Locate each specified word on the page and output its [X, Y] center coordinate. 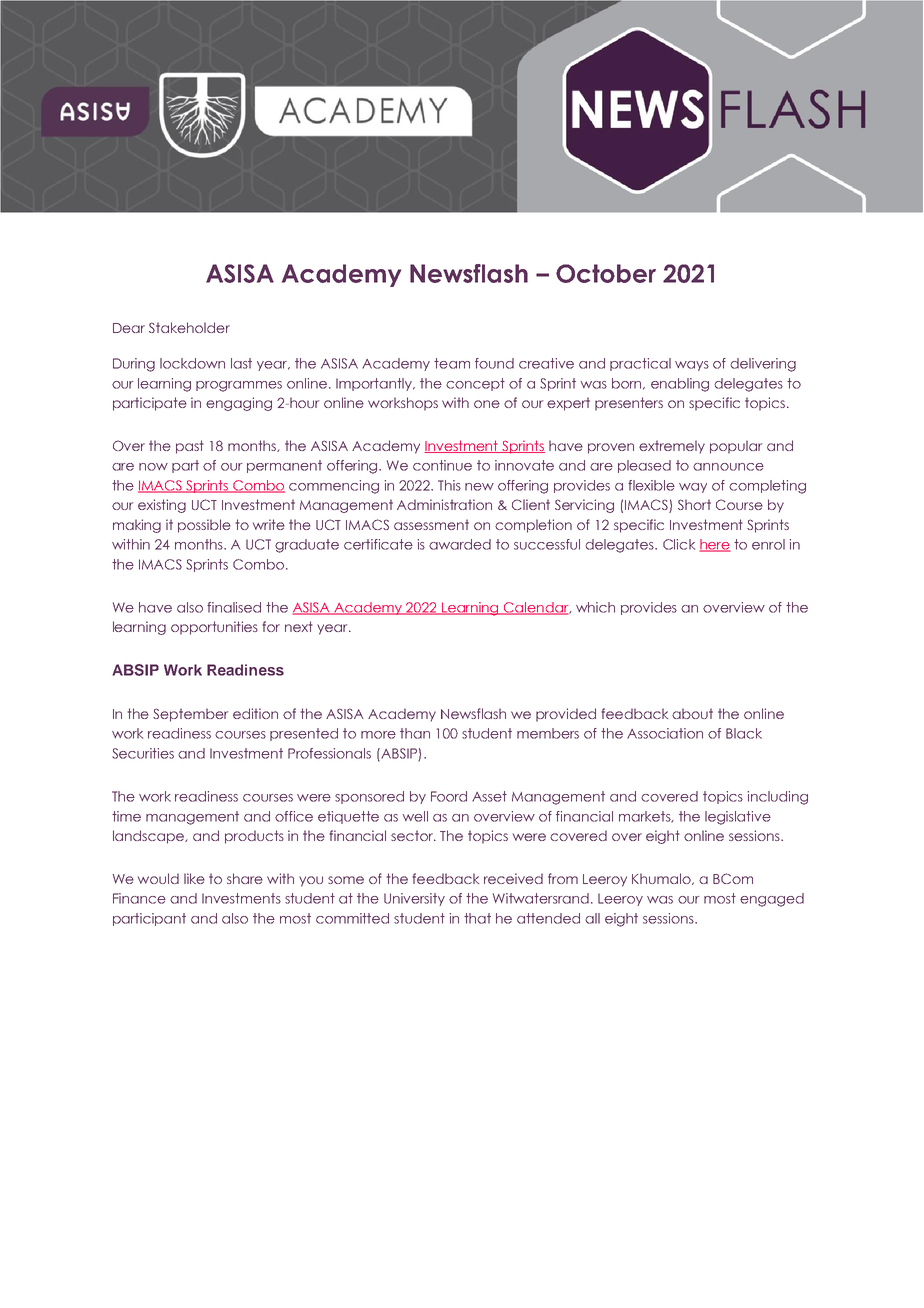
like [194, 878]
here [715, 545]
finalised [234, 607]
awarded [460, 544]
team [452, 363]
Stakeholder [189, 327]
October [606, 273]
